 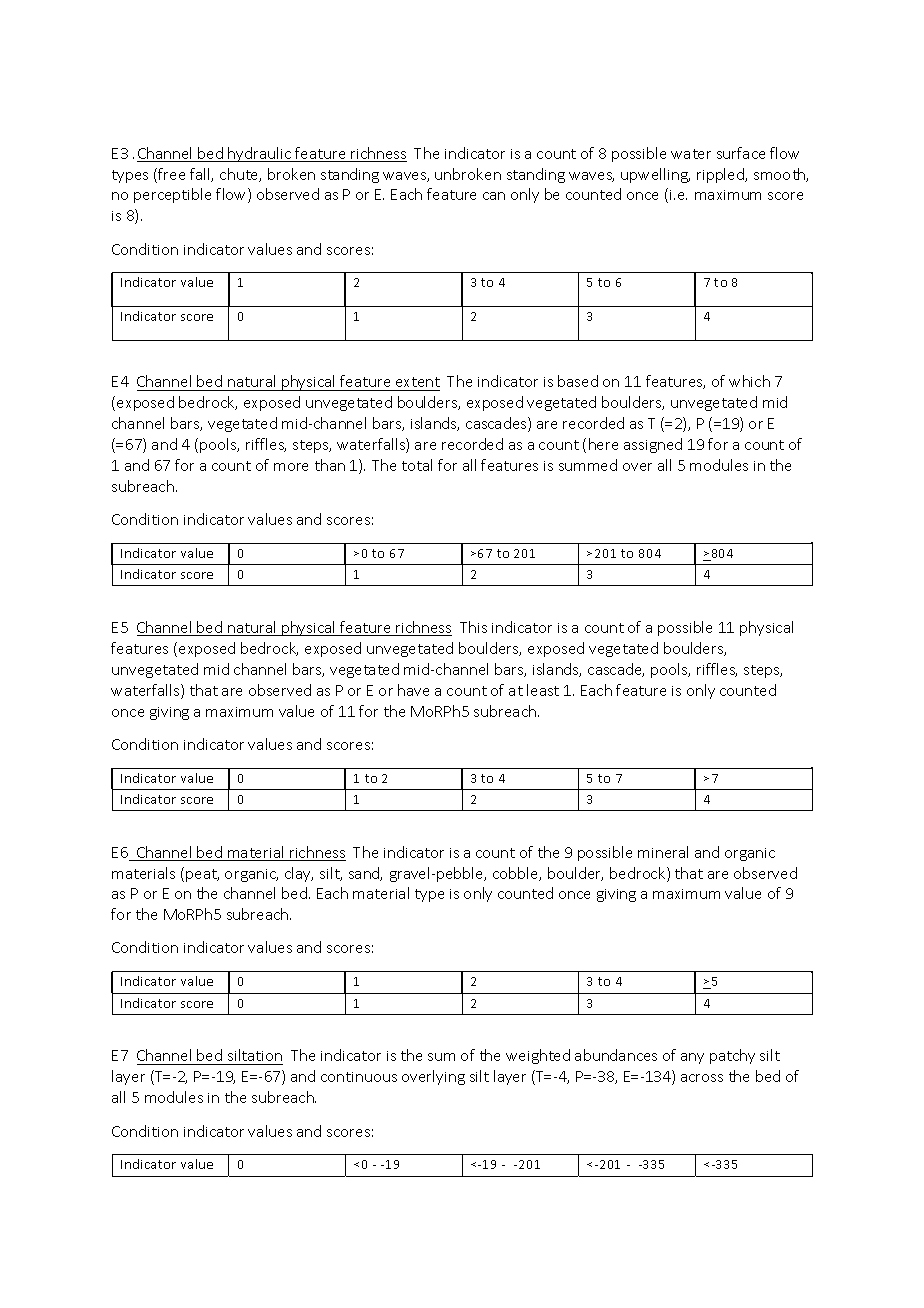 What do you see at coordinates (359, 1077) in the page?
I see `continuous` at bounding box center [359, 1077].
